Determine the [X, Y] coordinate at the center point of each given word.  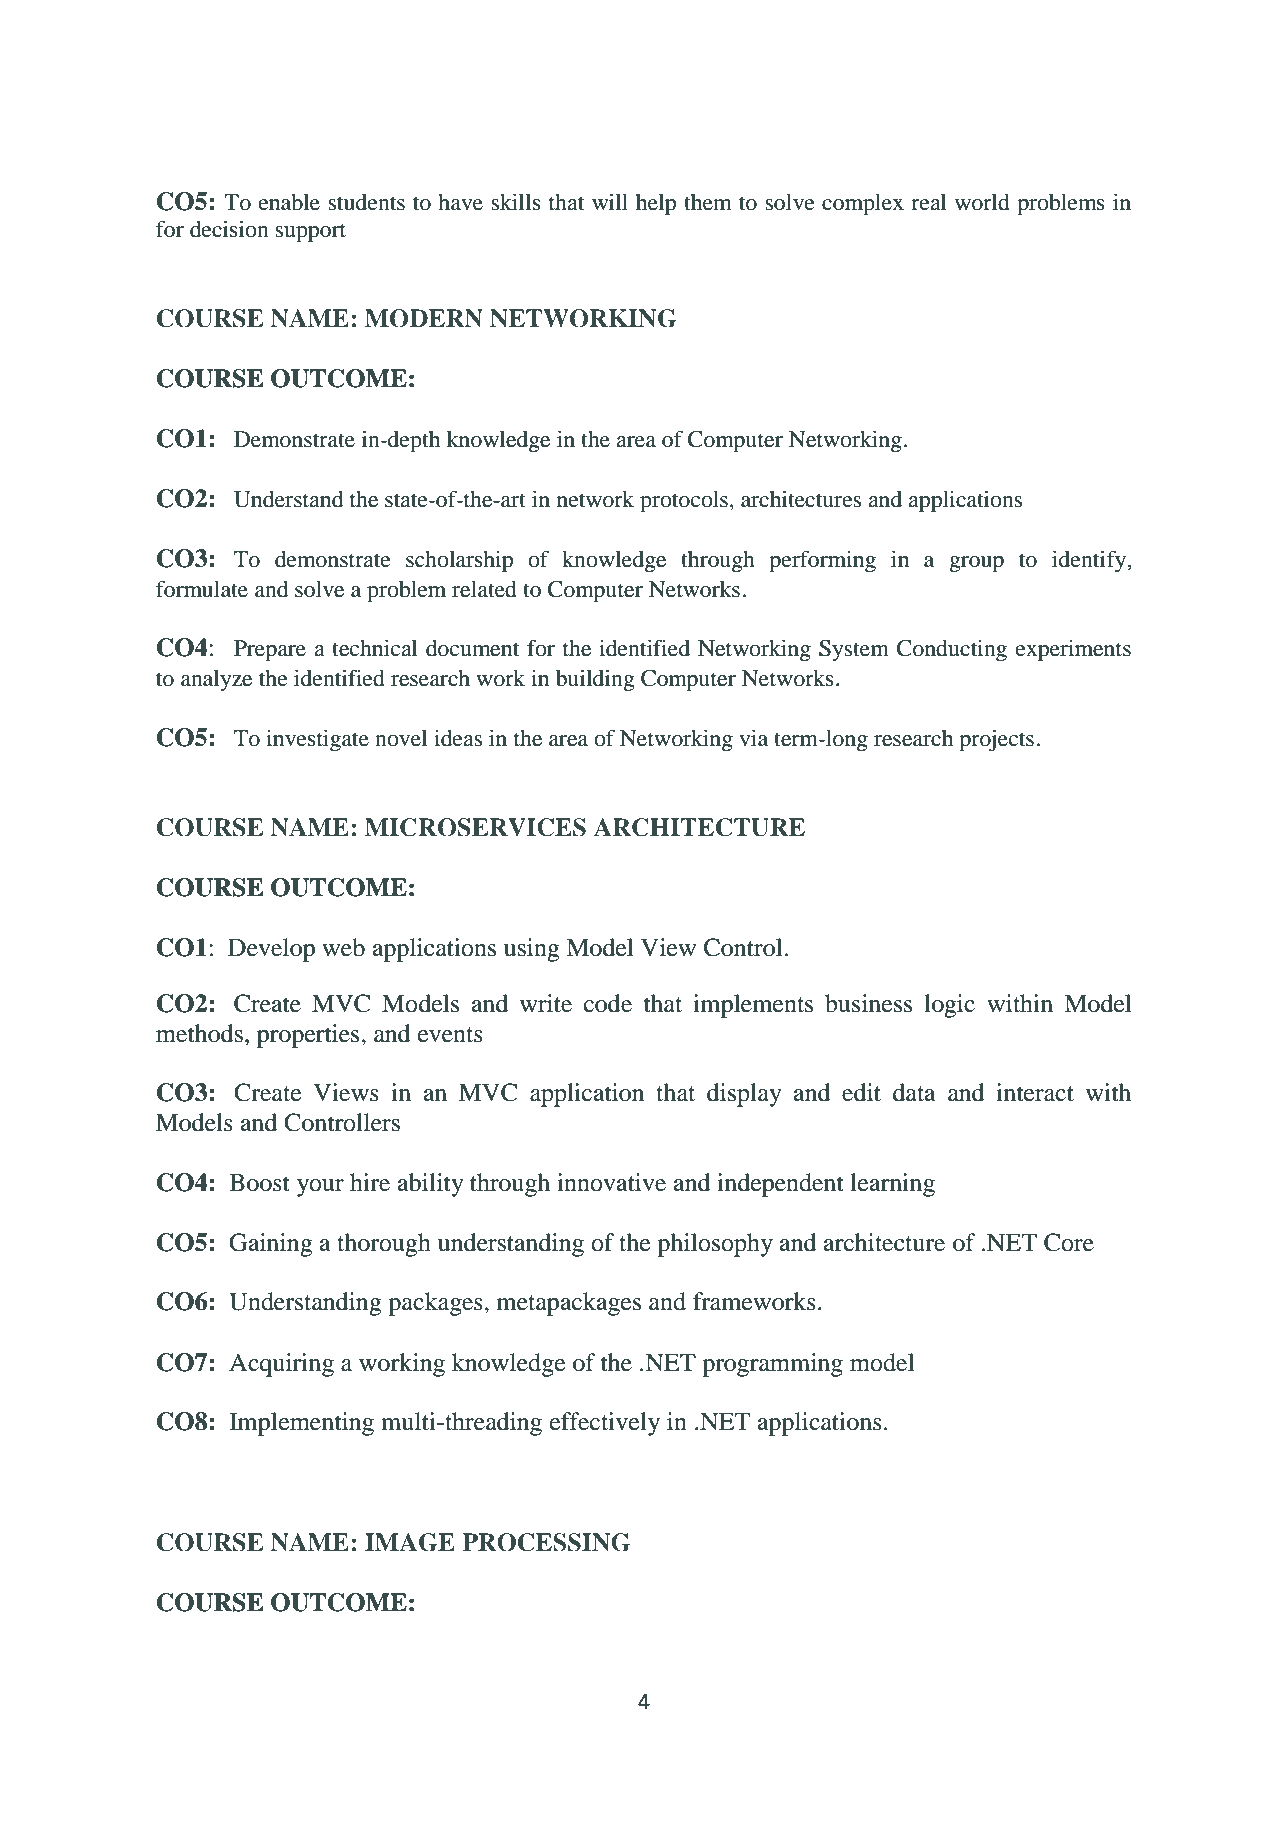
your [320, 1188]
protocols [684, 502]
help [656, 205]
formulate [202, 589]
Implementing [302, 1424]
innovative [611, 1182]
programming [772, 1365]
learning [892, 1185]
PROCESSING [546, 1542]
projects [996, 740]
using [532, 950]
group [976, 564]
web [343, 947]
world [982, 202]
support [310, 233]
